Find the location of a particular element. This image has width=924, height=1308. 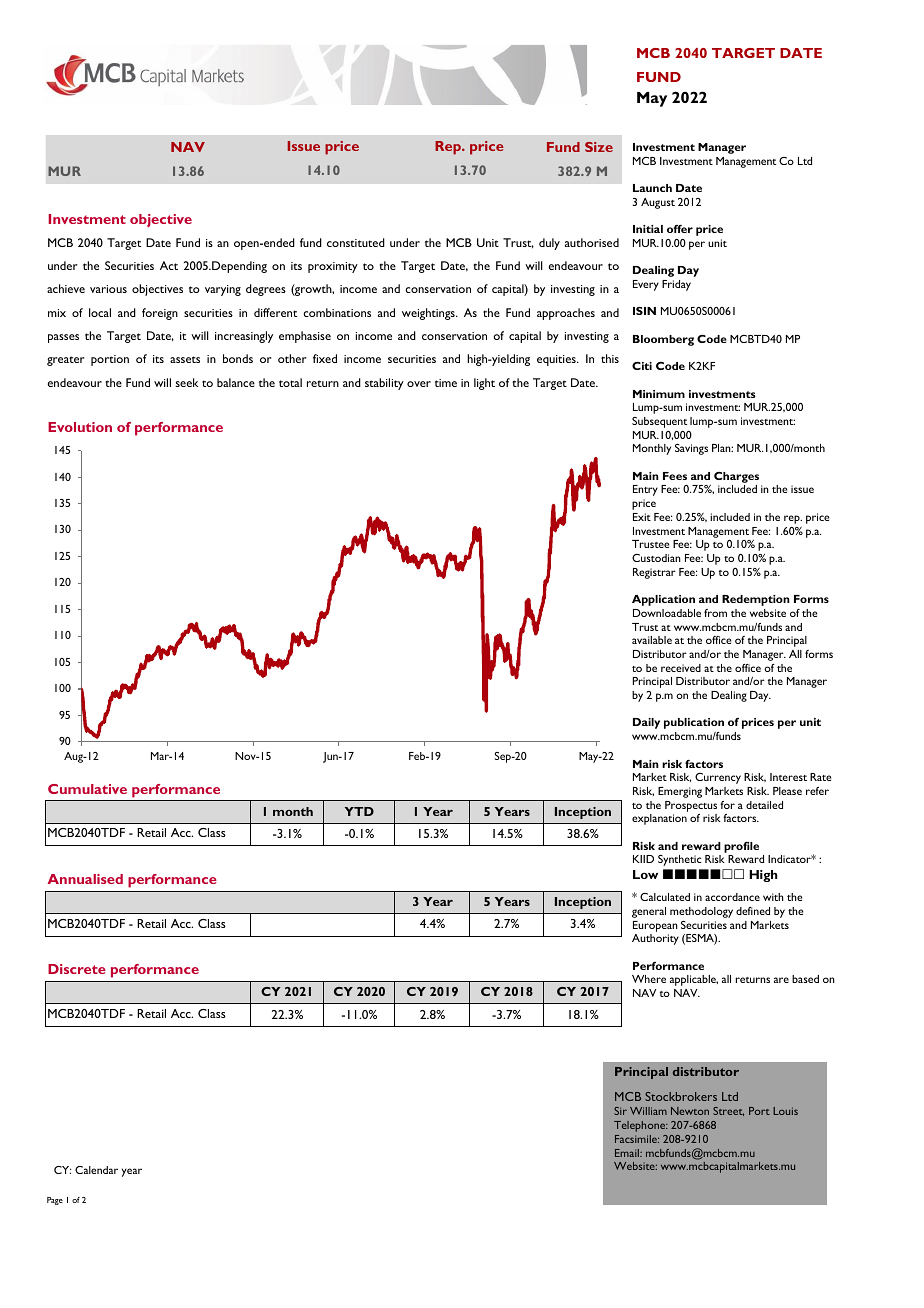

Charges is located at coordinates (738, 479).
